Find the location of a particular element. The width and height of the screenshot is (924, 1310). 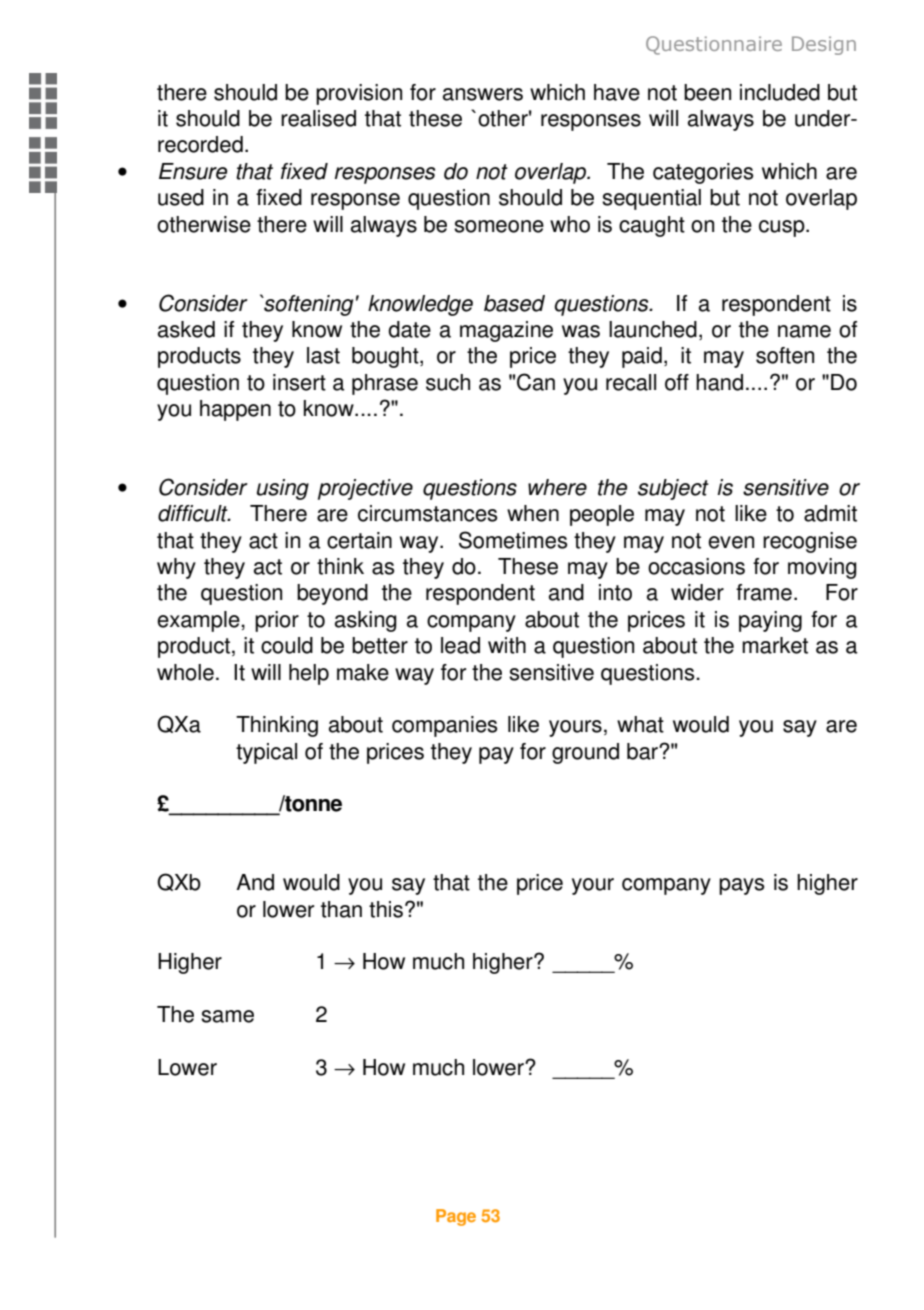

answers is located at coordinates (483, 94).
